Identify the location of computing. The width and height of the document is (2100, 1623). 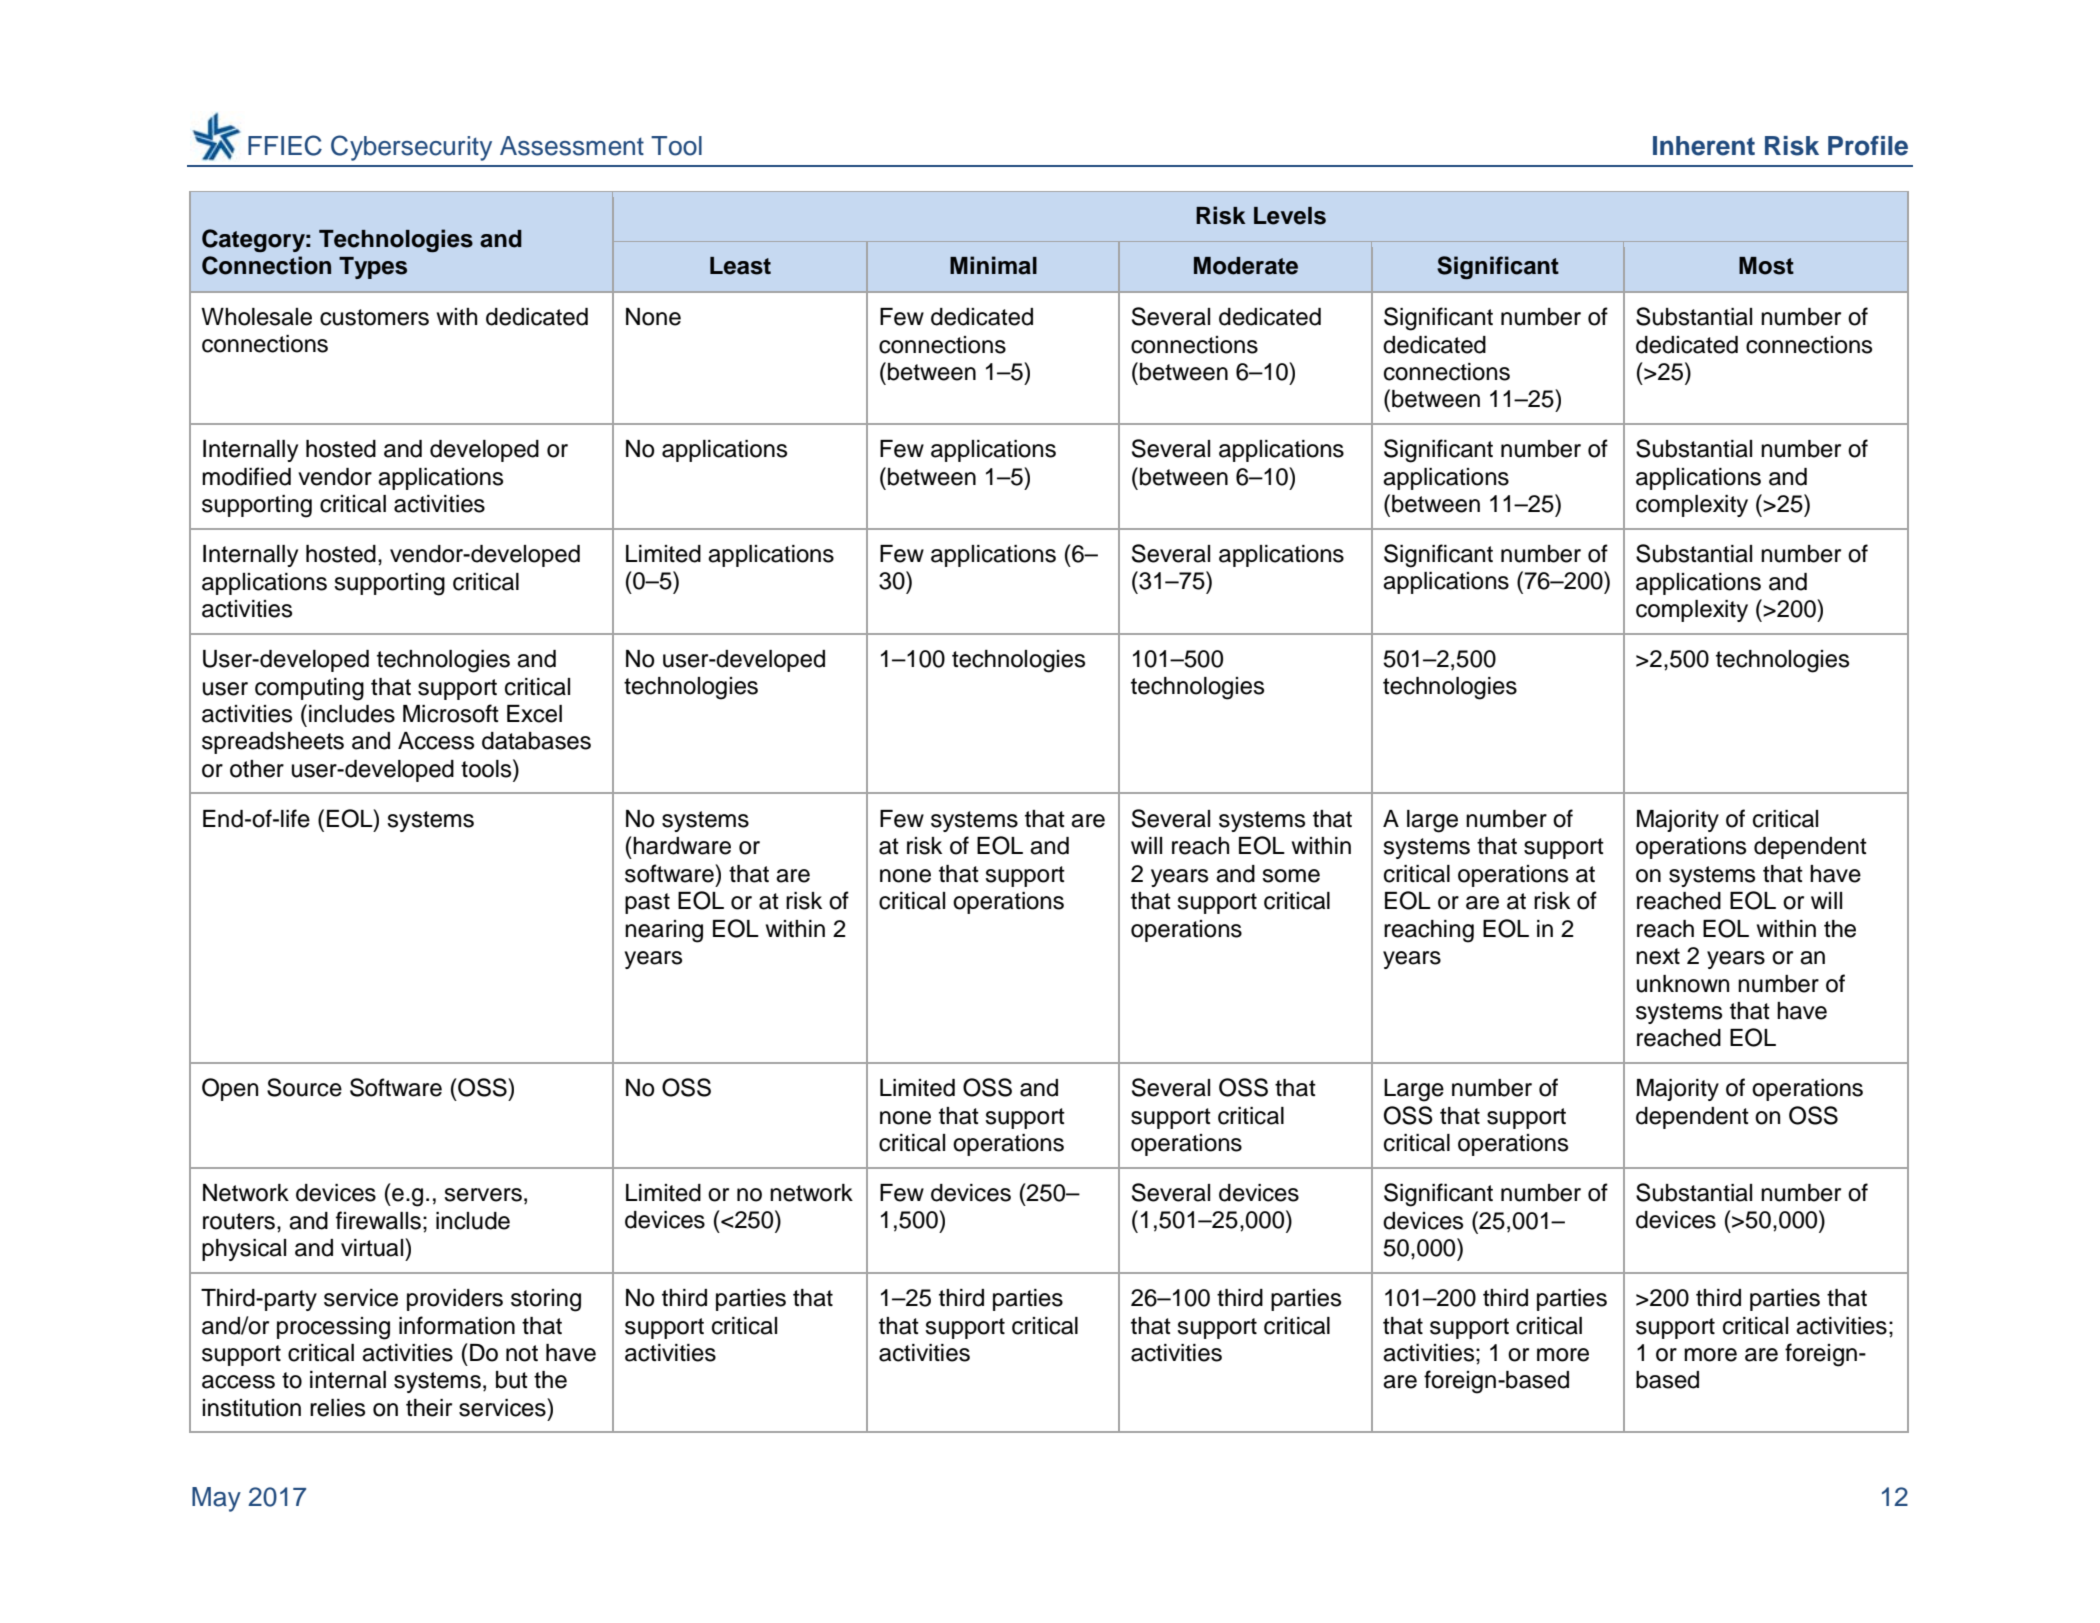
(309, 689).
